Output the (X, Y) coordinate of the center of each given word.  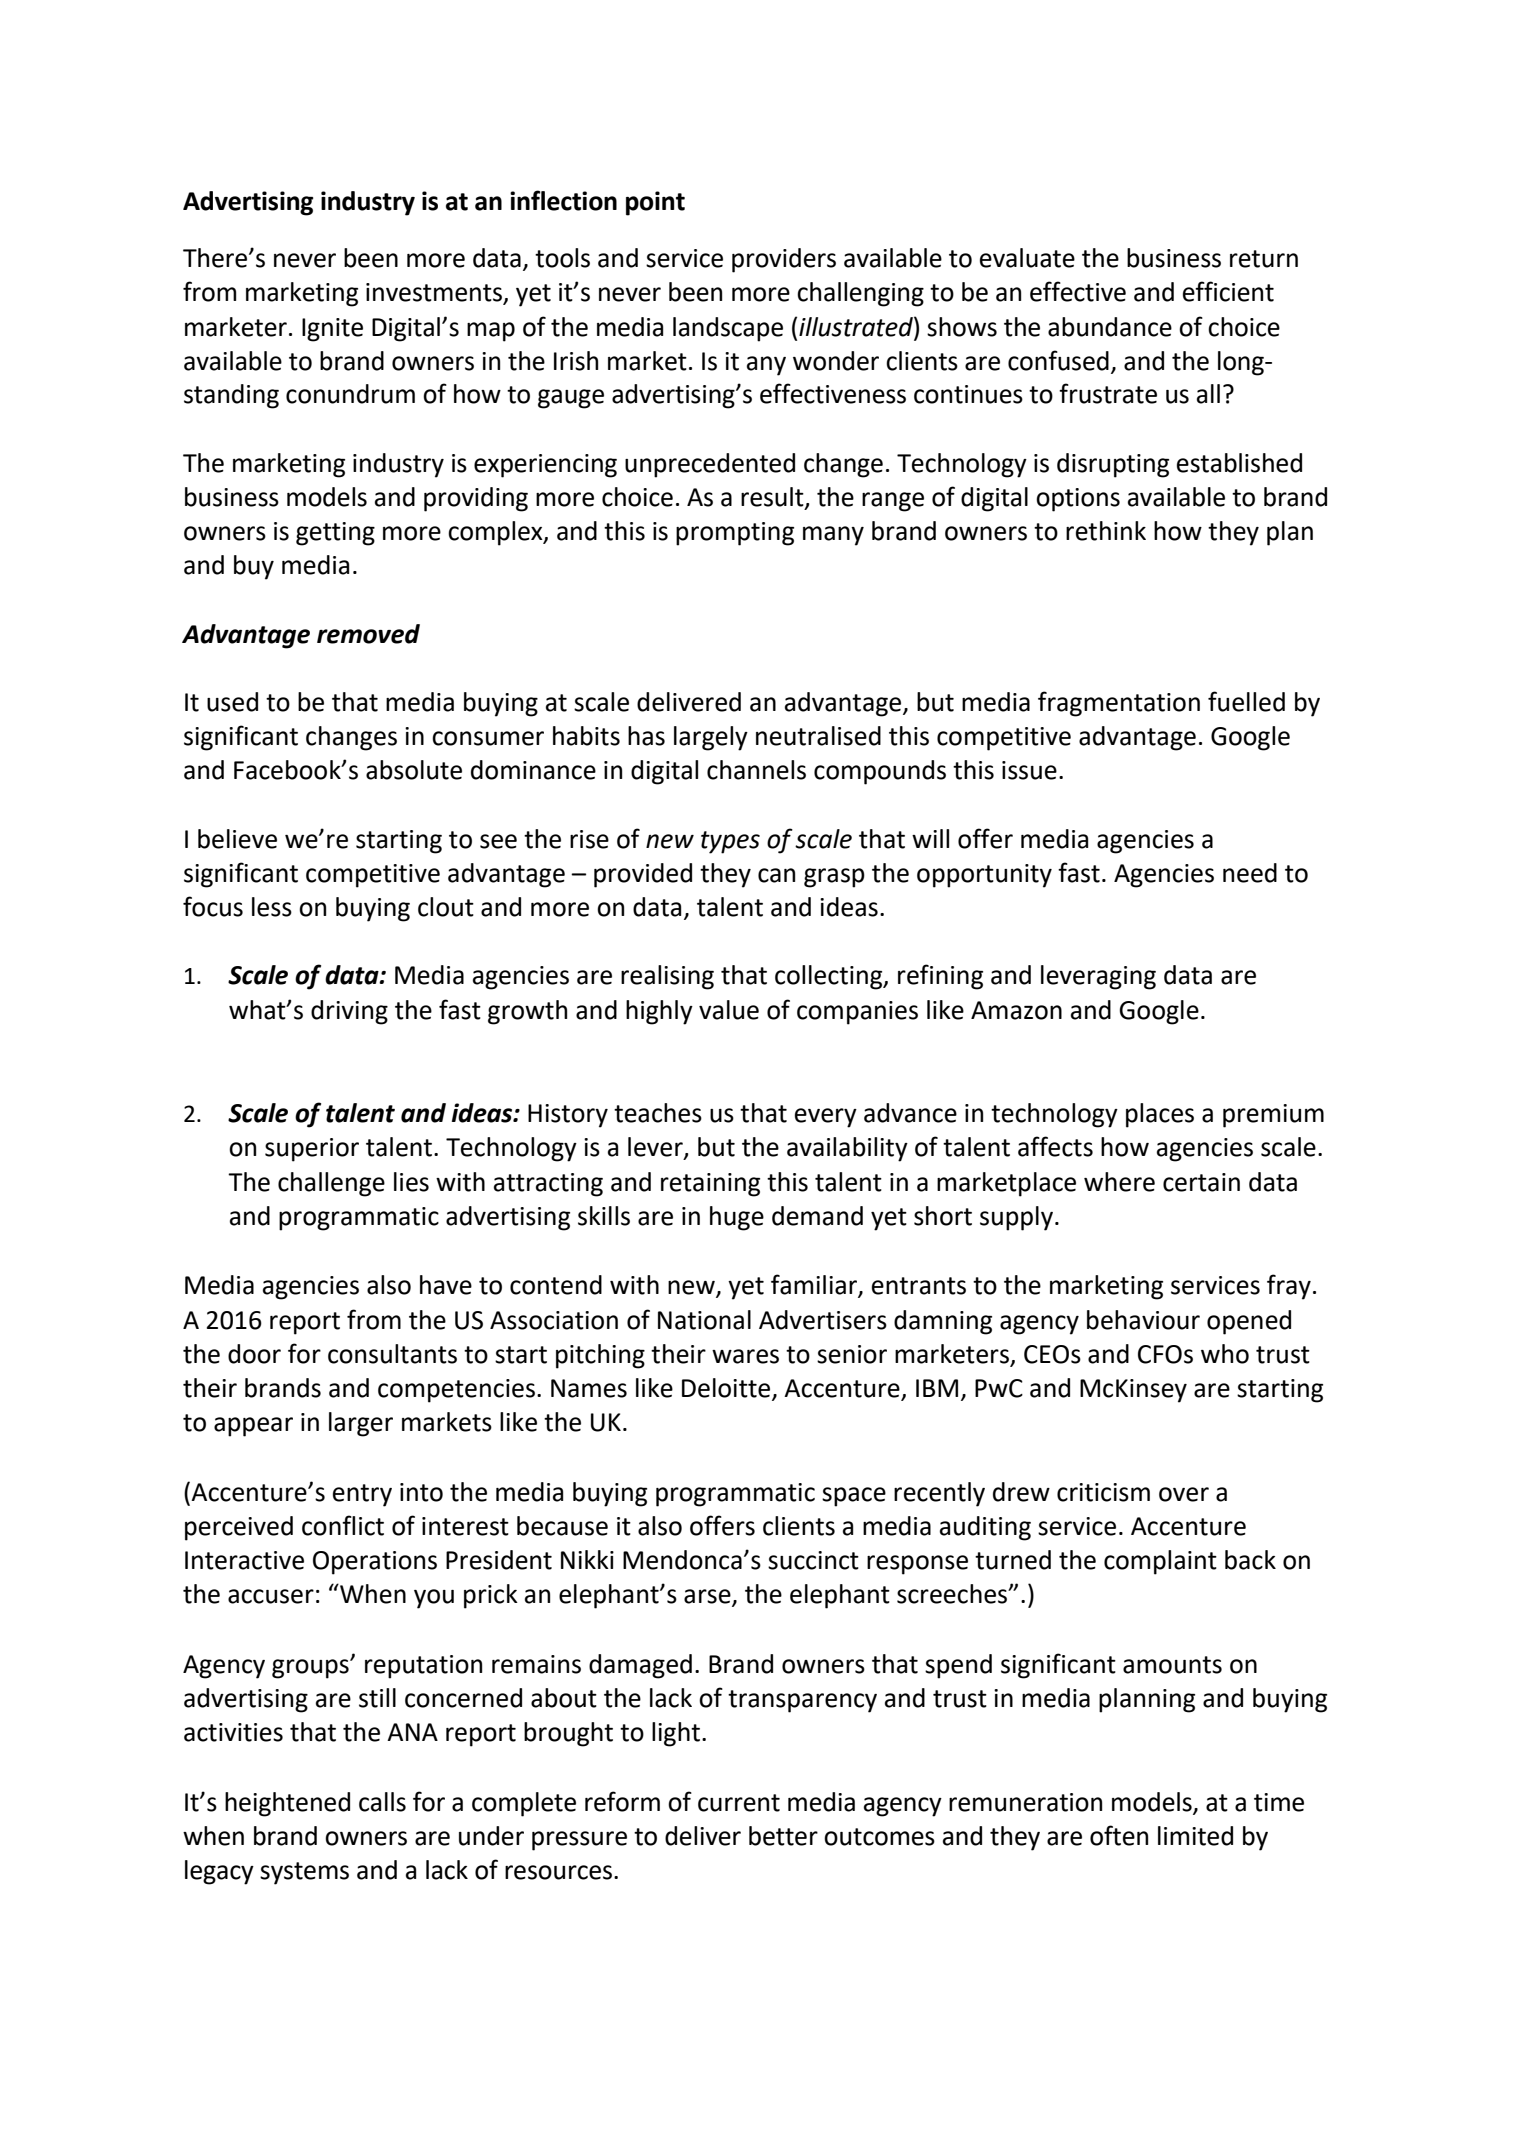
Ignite (332, 330)
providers (784, 260)
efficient (1228, 291)
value (729, 1010)
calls (382, 1802)
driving (349, 1012)
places (1160, 1115)
